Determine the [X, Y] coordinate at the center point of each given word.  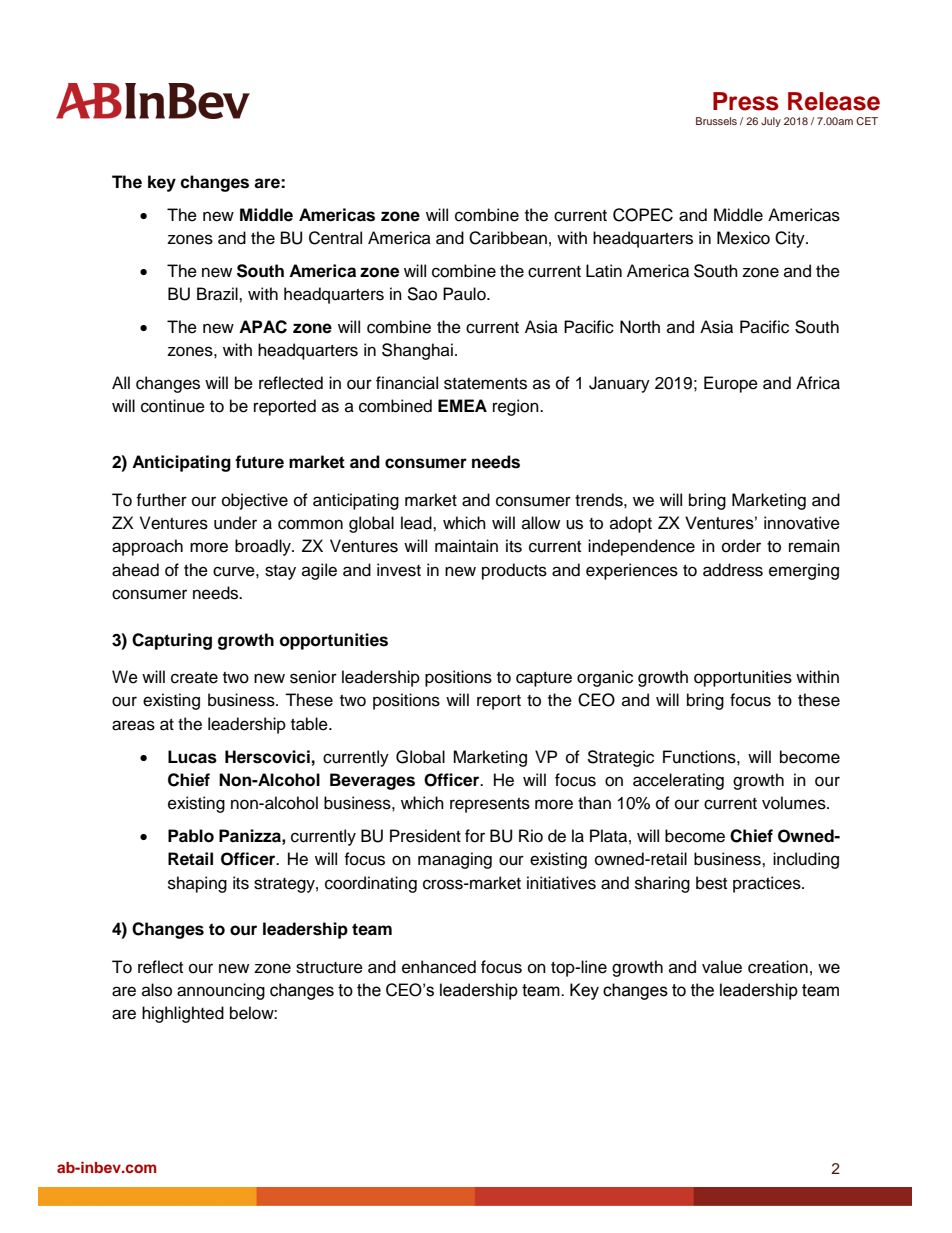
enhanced [439, 967]
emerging [804, 571]
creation [778, 967]
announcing [221, 991]
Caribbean [508, 238]
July [771, 122]
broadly [264, 547]
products [514, 571]
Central [335, 238]
